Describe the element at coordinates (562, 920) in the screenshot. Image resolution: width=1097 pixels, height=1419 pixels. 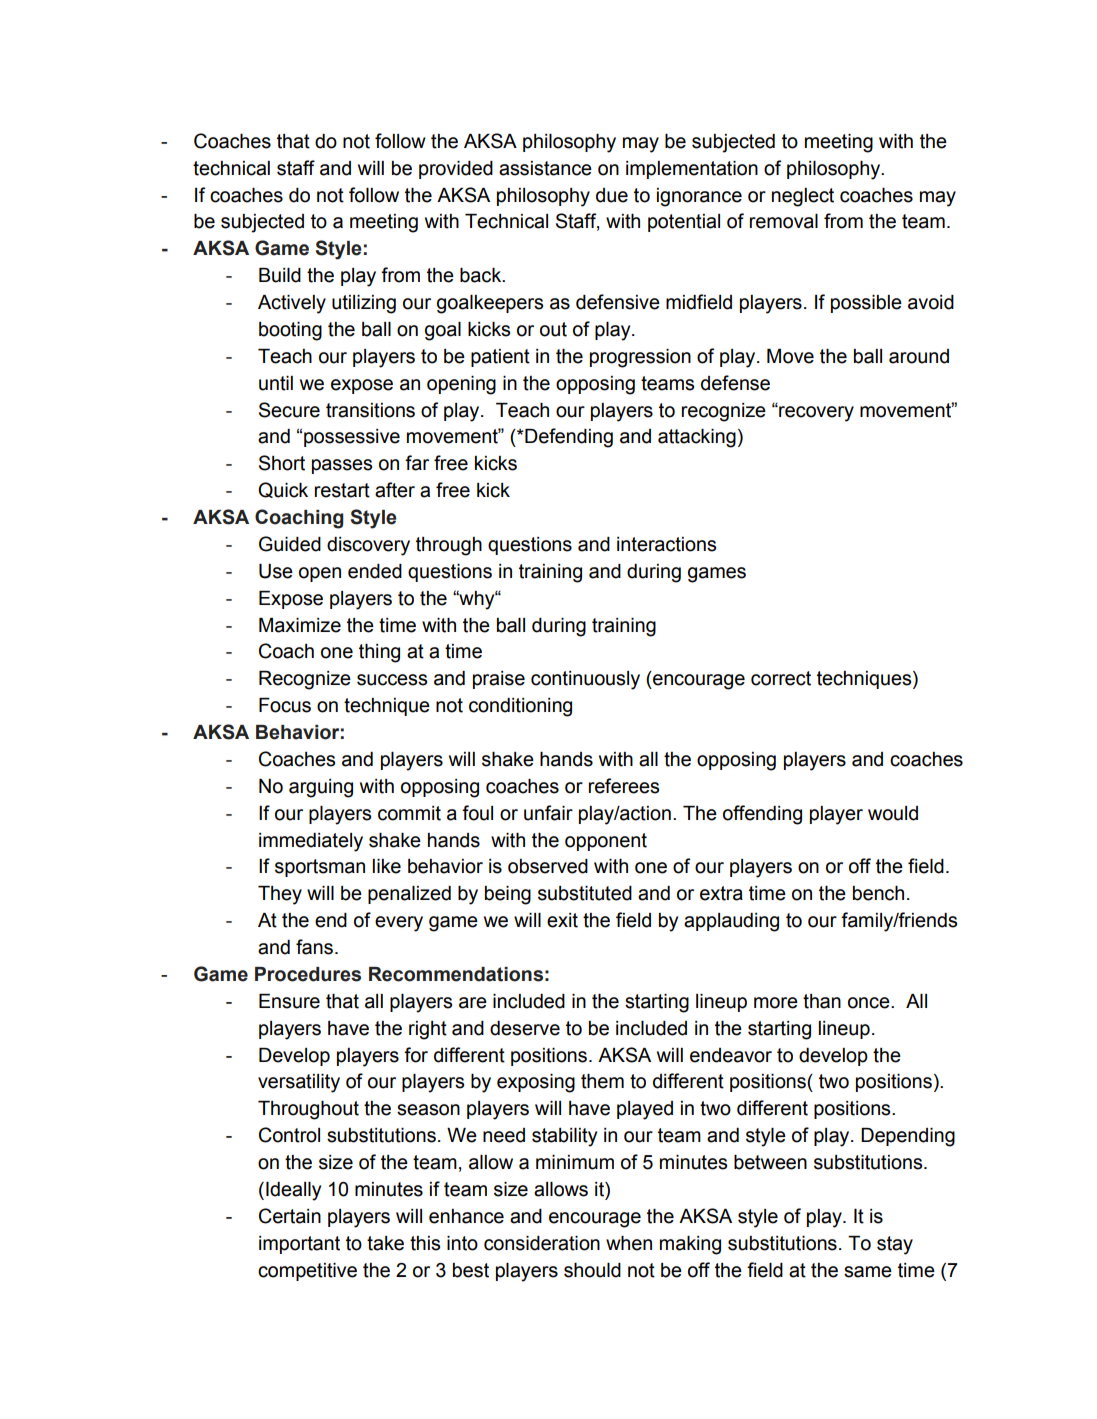
I see `exit` at that location.
